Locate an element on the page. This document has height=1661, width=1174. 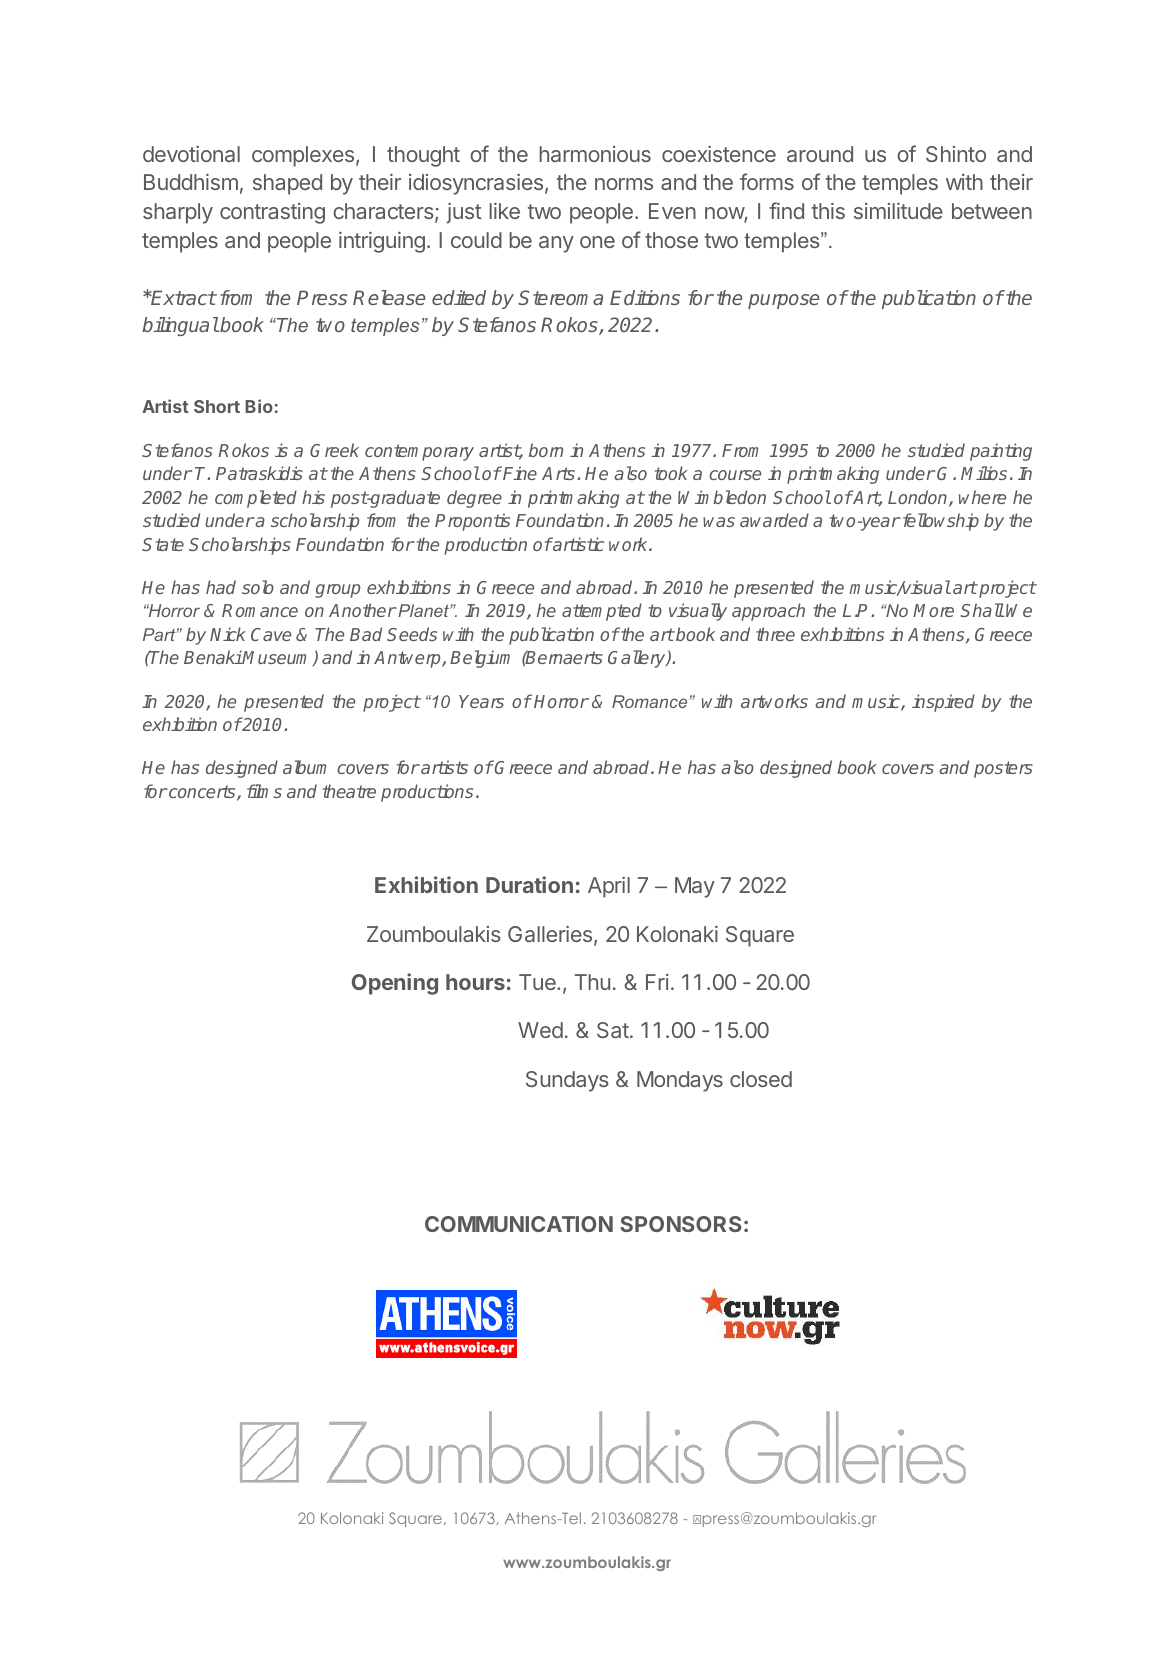
born is located at coordinates (546, 450).
